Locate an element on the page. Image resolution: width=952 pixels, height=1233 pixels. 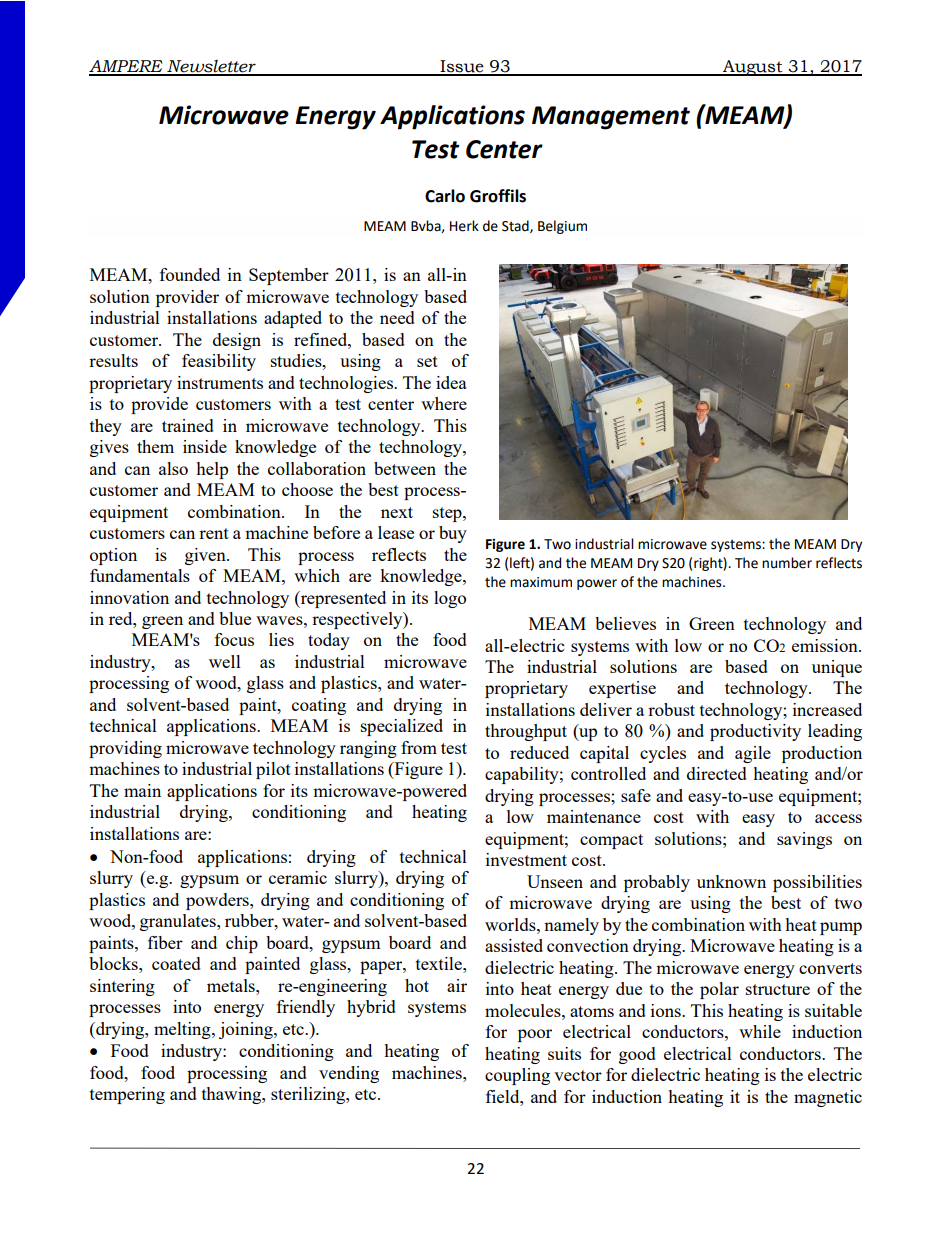
number is located at coordinates (787, 563).
